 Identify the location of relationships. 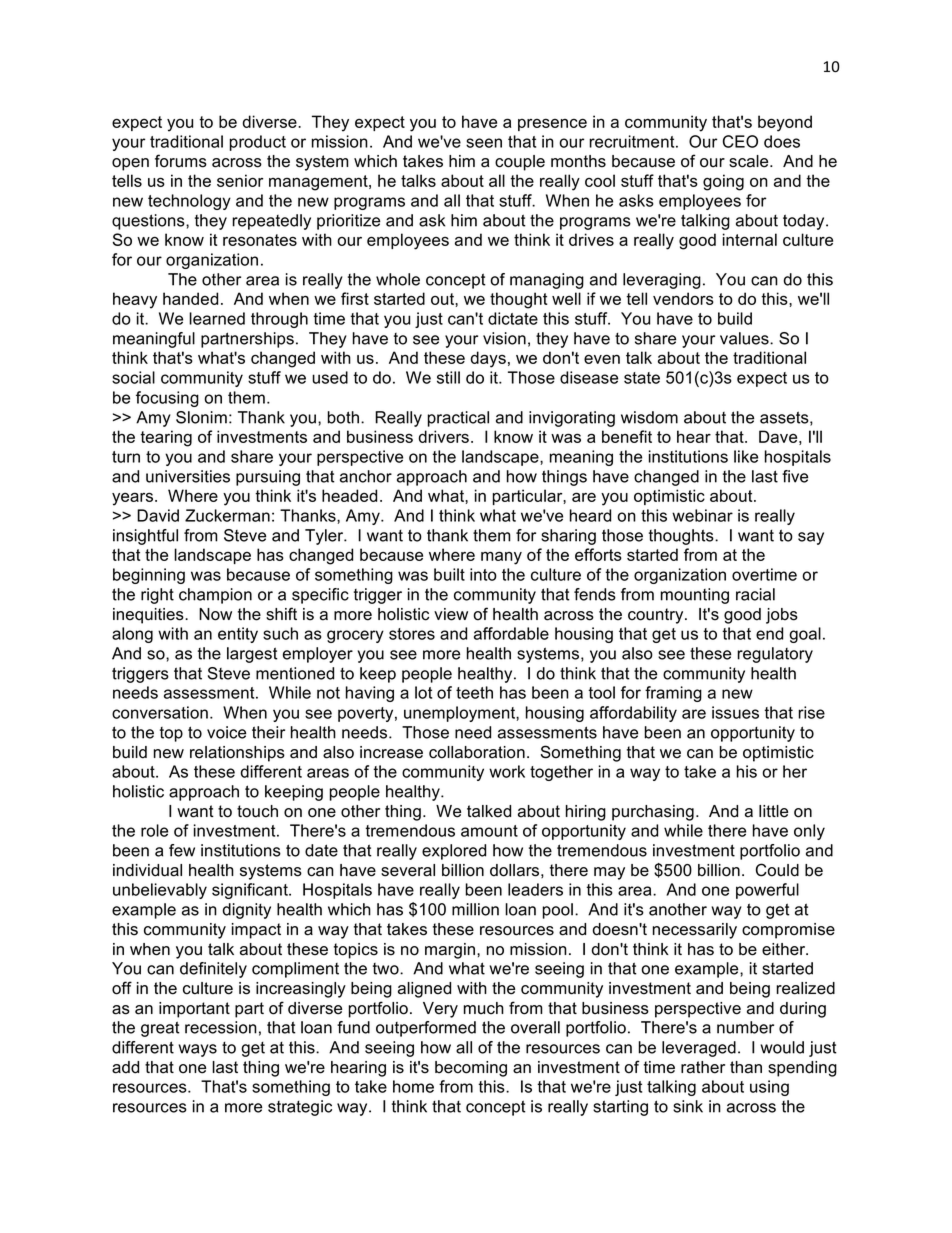
(237, 754).
